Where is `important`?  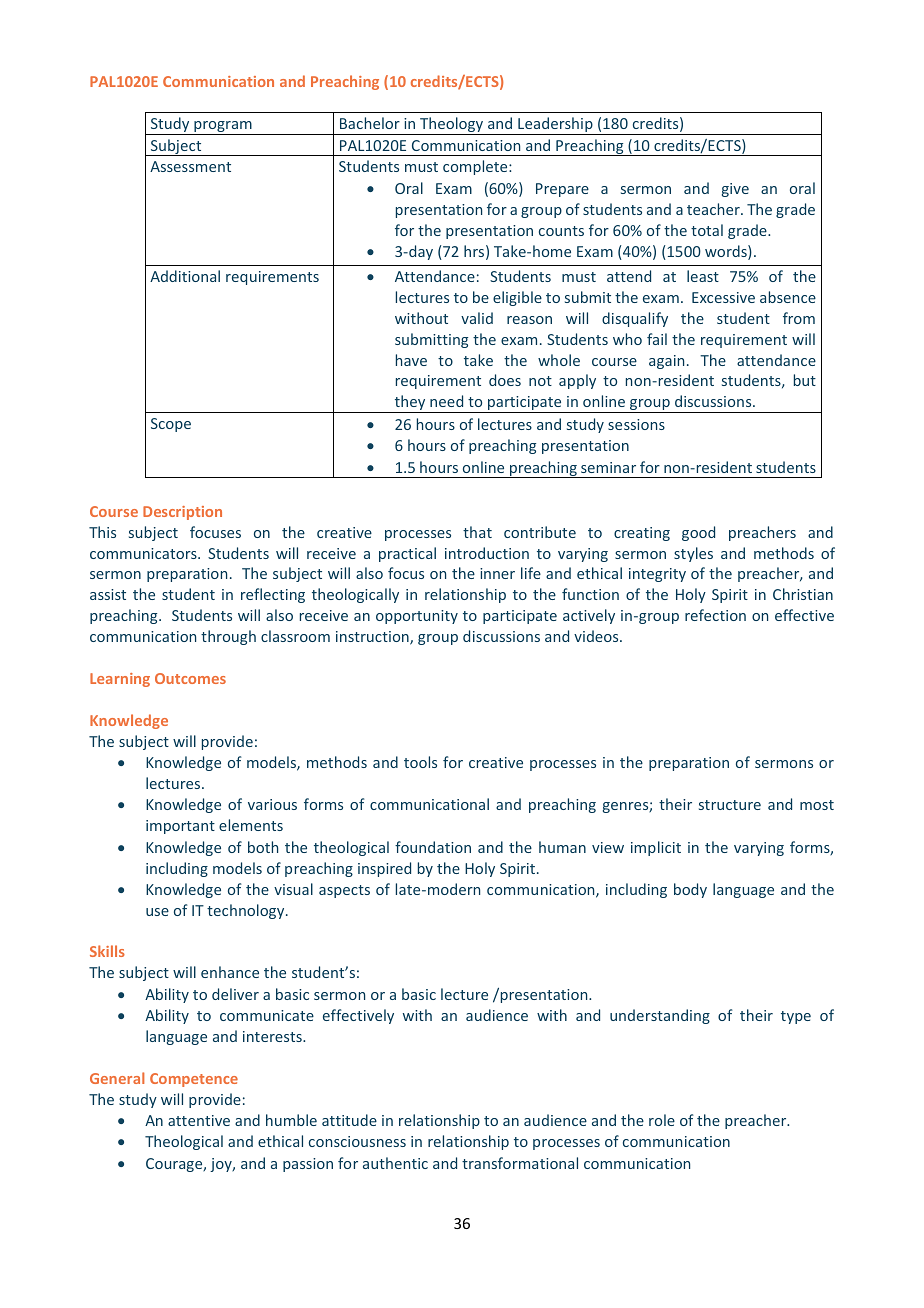 important is located at coordinates (180, 827).
